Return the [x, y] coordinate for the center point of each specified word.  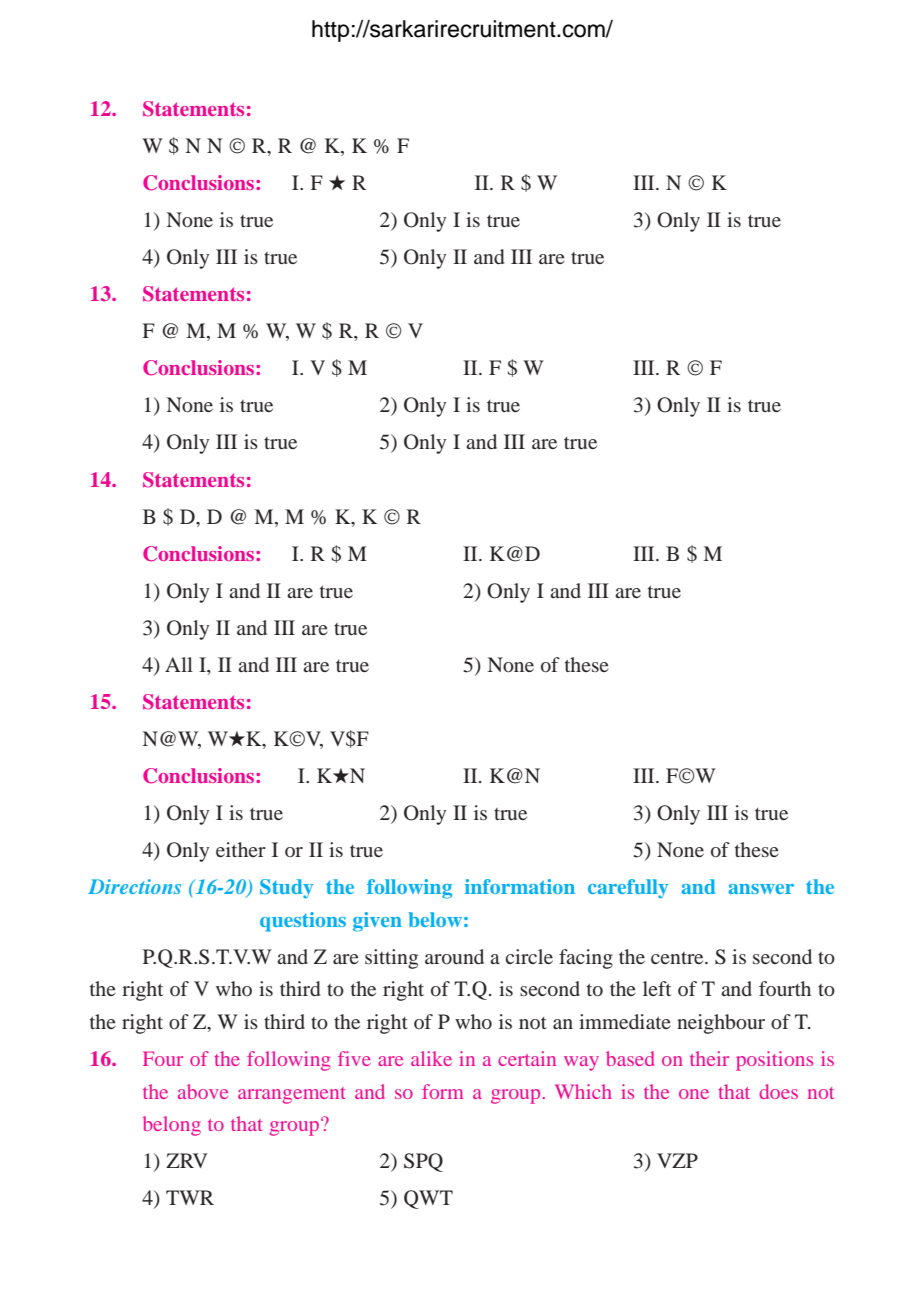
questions [303, 922]
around [454, 956]
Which [583, 1091]
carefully [628, 889]
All [179, 664]
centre [678, 958]
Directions [134, 886]
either [241, 849]
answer [761, 889]
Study [286, 889]
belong [172, 1126]
